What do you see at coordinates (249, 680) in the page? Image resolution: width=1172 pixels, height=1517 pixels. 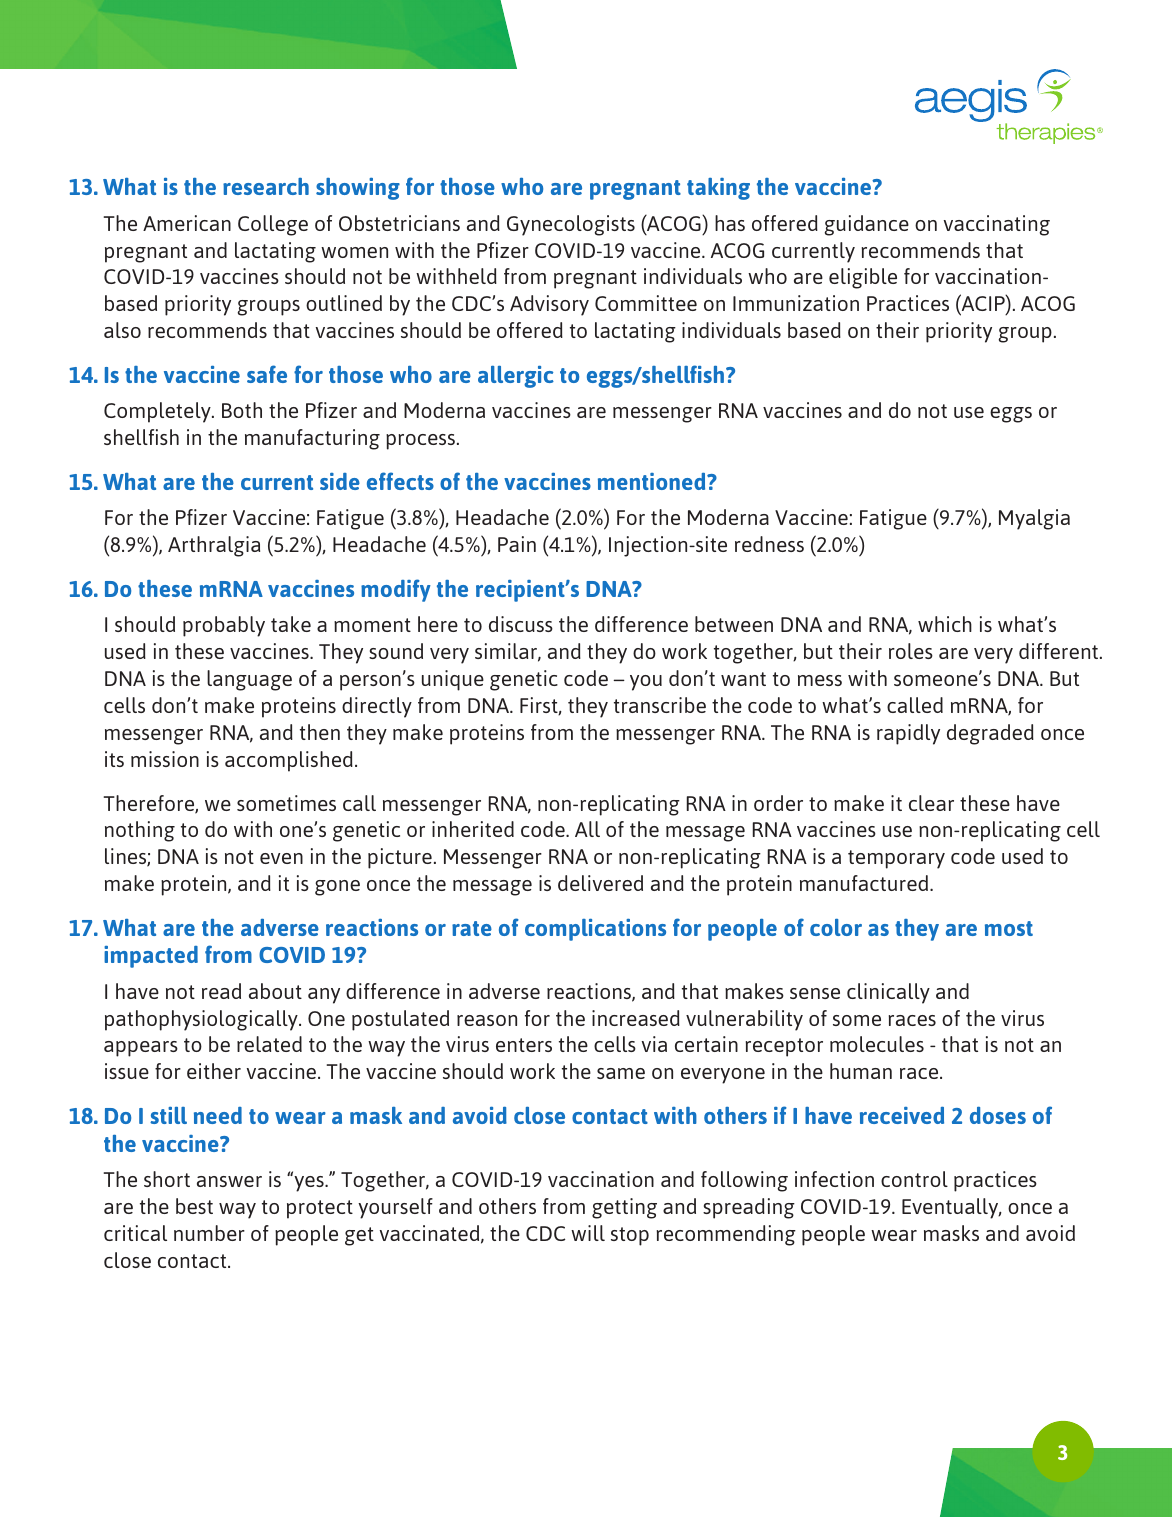 I see `language` at bounding box center [249, 680].
